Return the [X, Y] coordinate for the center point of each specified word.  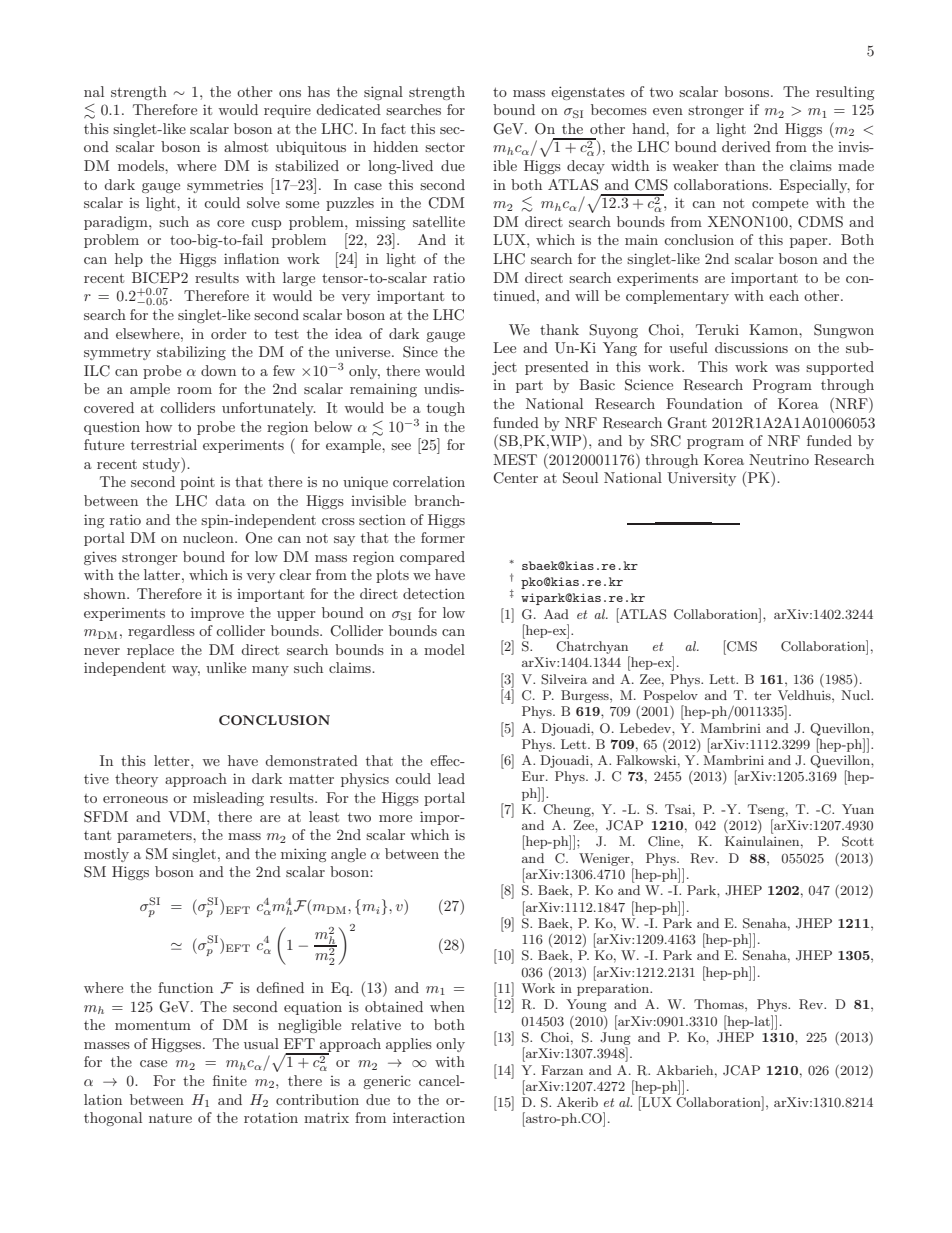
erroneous [135, 799]
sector [445, 147]
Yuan [858, 809]
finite [230, 1080]
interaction [429, 1117]
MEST [515, 460]
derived [746, 146]
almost [246, 146]
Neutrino [779, 459]
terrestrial [164, 444]
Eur [534, 776]
